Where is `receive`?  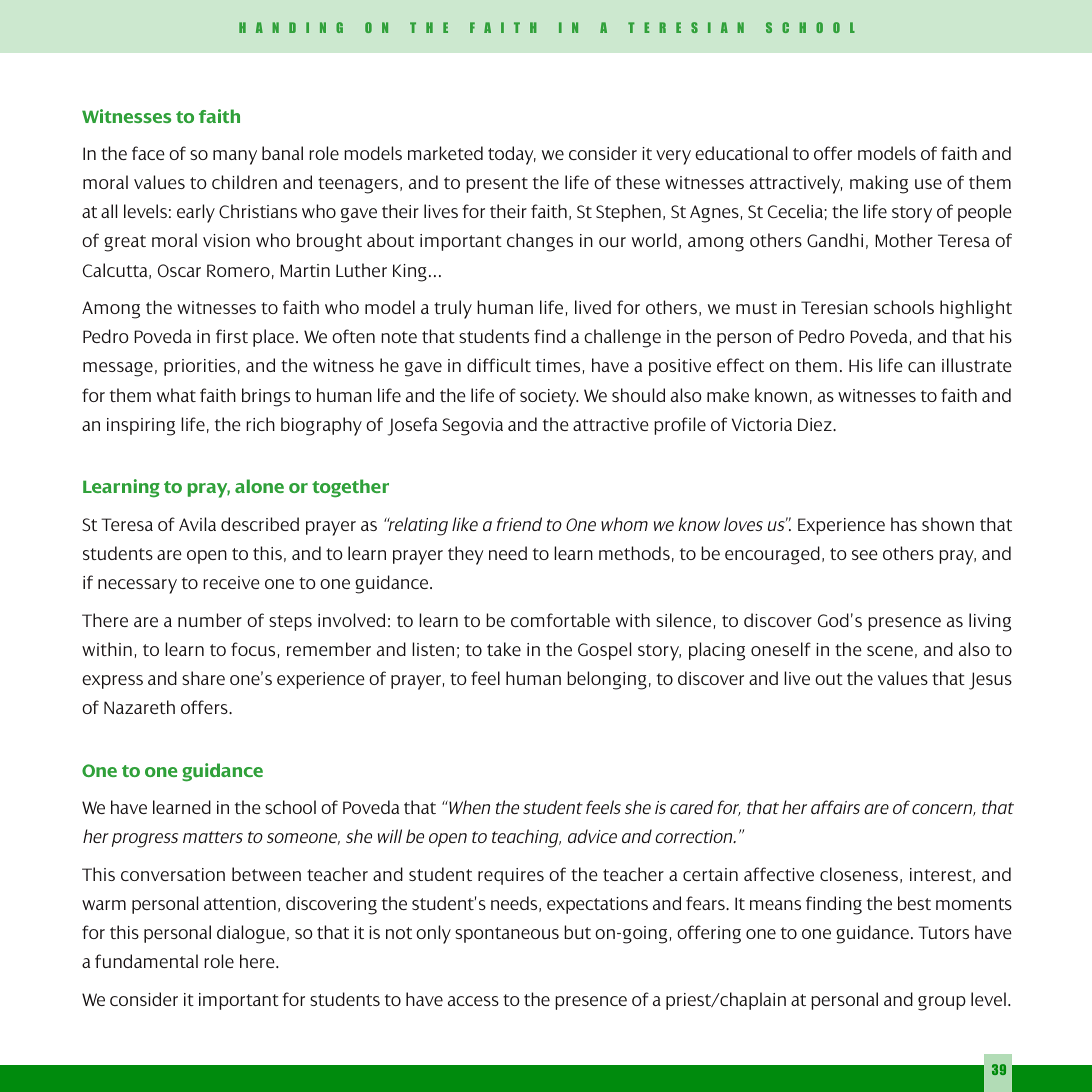 receive is located at coordinates (231, 582).
